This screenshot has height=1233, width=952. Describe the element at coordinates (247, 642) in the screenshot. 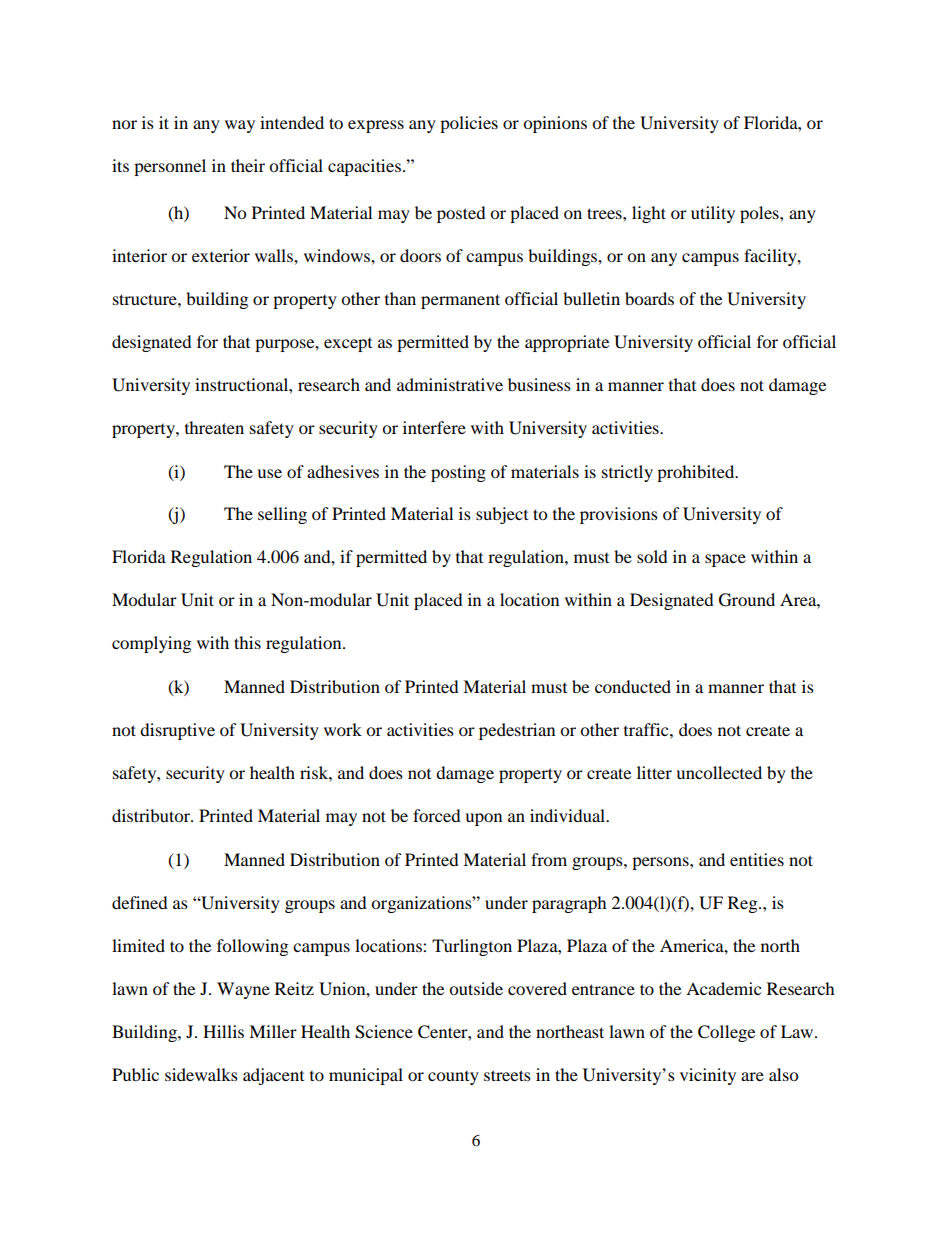

I see `this` at that location.
